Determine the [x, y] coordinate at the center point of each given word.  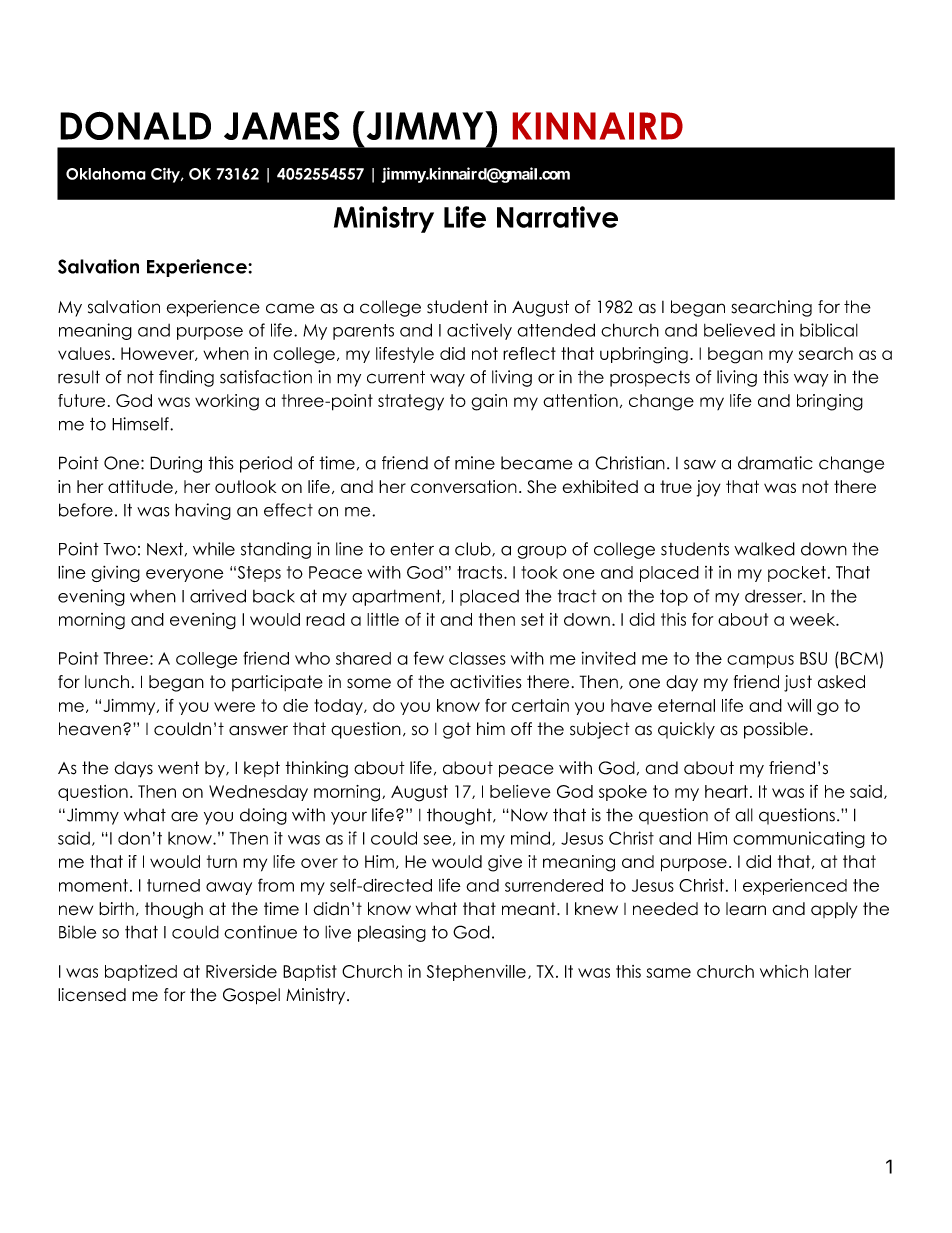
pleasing [392, 933]
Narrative [557, 217]
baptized [141, 973]
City [166, 175]
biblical [829, 330]
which [784, 971]
